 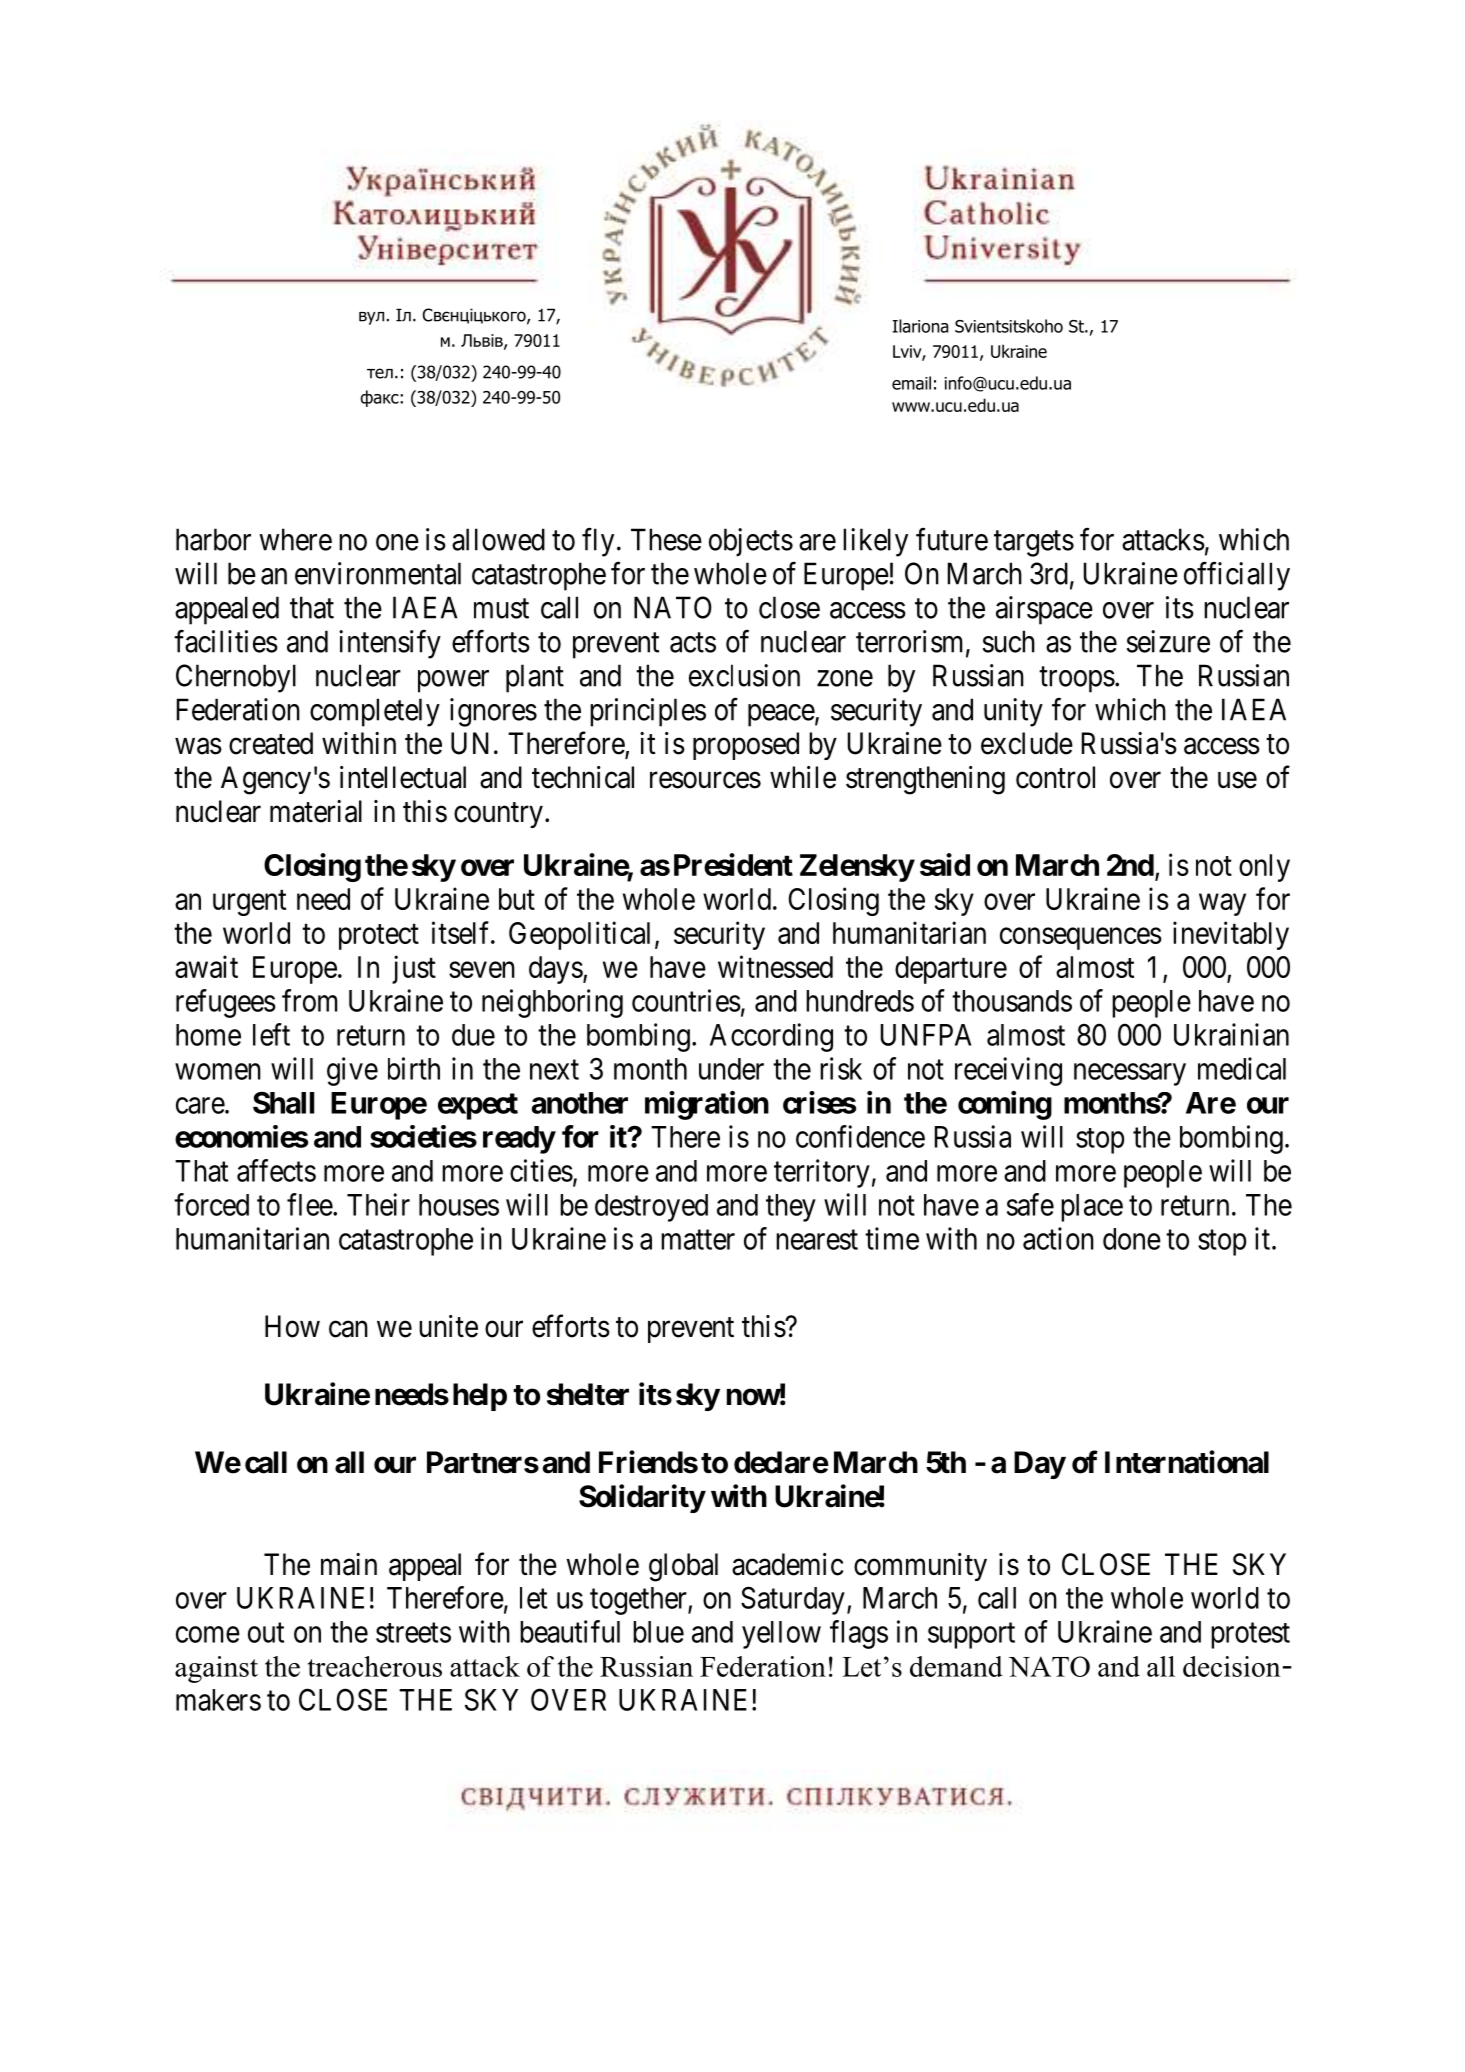 What do you see at coordinates (698, 1240) in the screenshot?
I see `matter` at bounding box center [698, 1240].
